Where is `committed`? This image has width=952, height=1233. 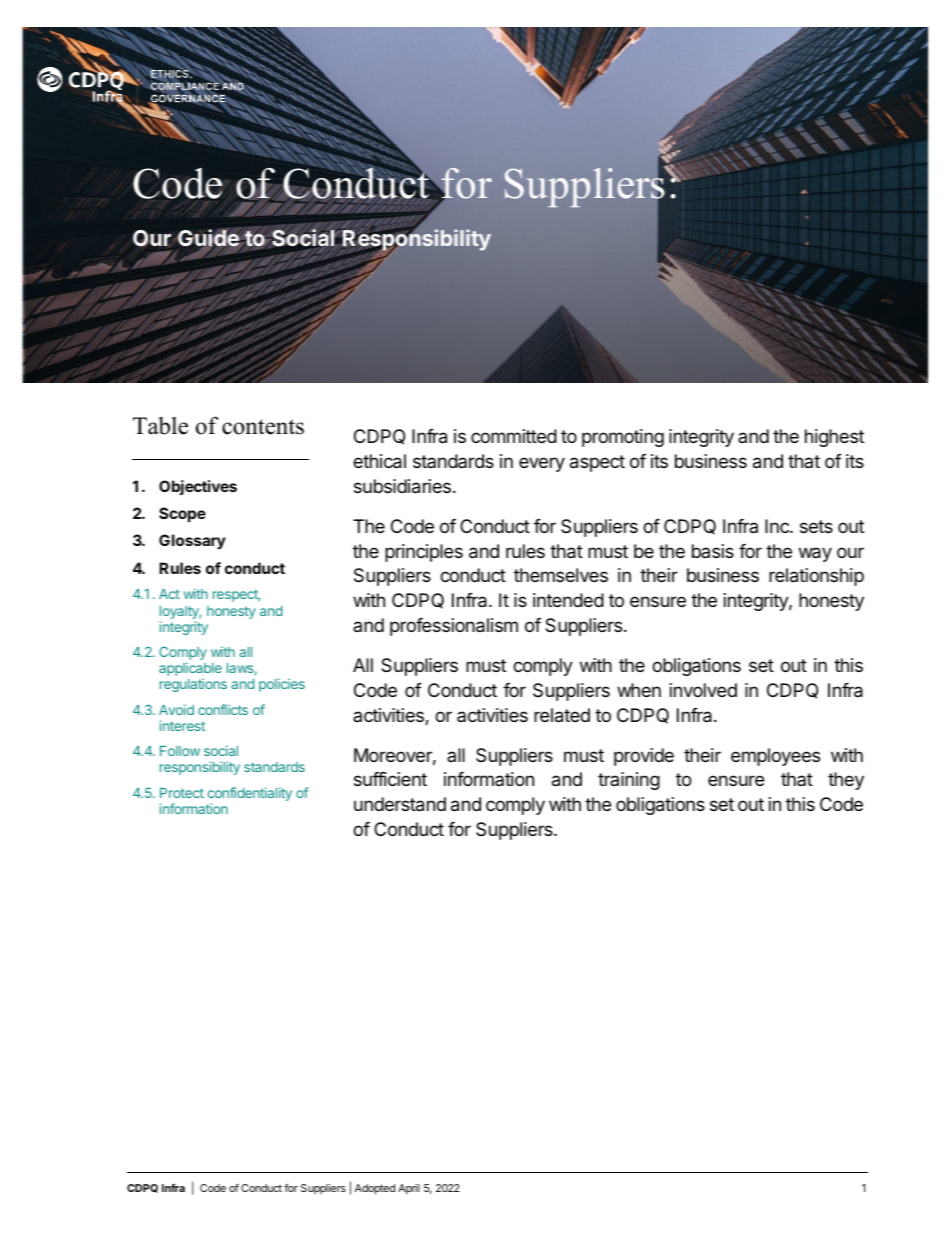
committed is located at coordinates (514, 436).
